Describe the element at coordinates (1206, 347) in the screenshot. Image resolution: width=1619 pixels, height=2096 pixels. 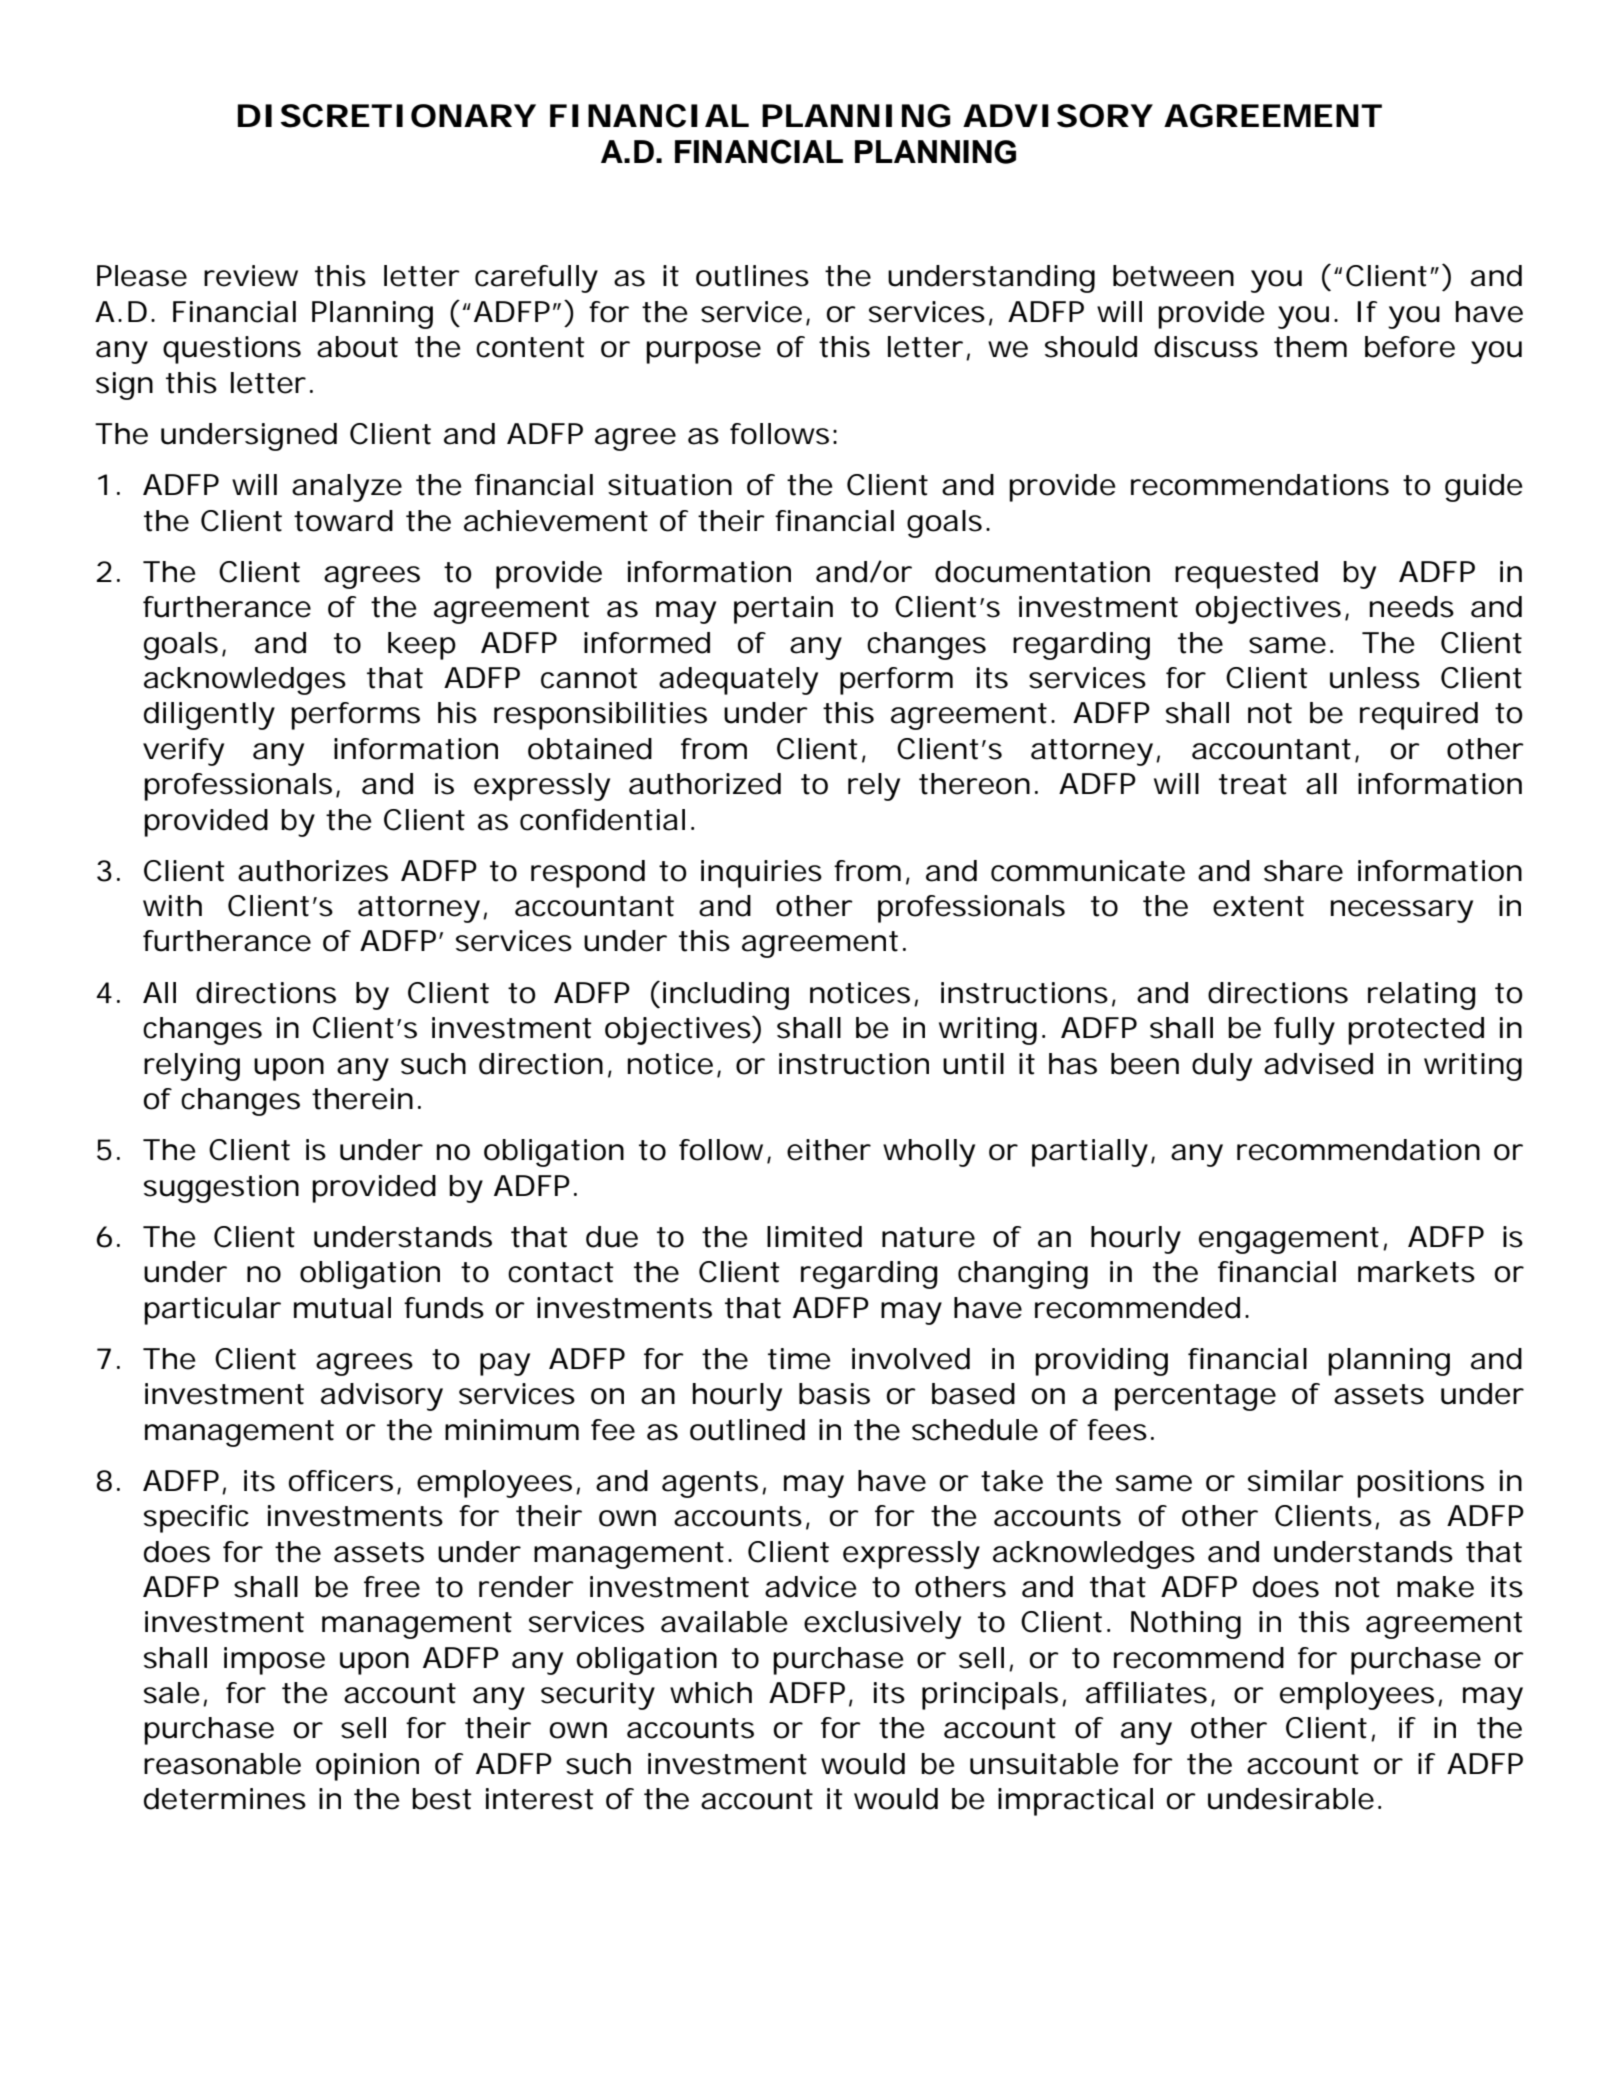
I see `discuss` at that location.
